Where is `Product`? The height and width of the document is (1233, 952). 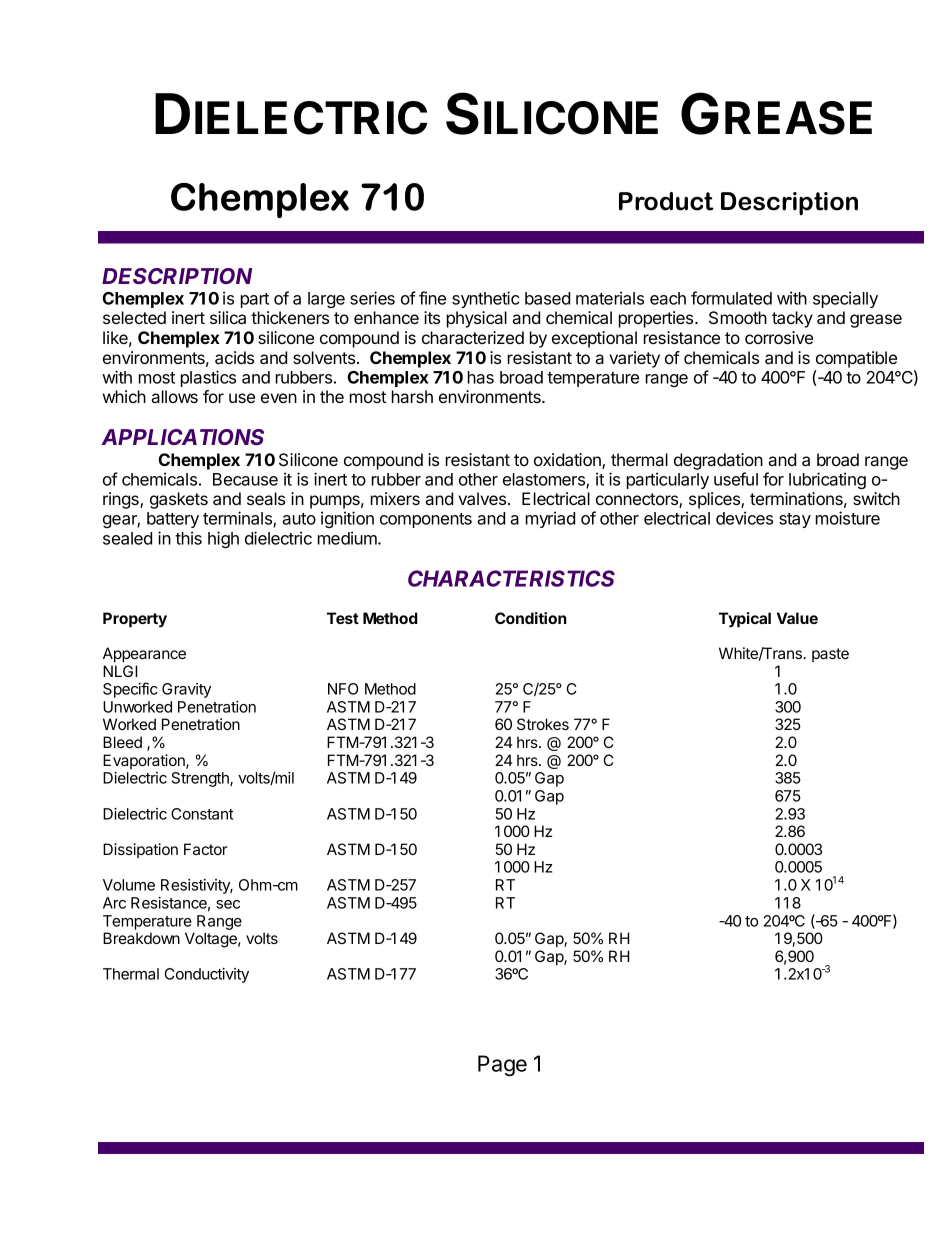
Product is located at coordinates (666, 201).
